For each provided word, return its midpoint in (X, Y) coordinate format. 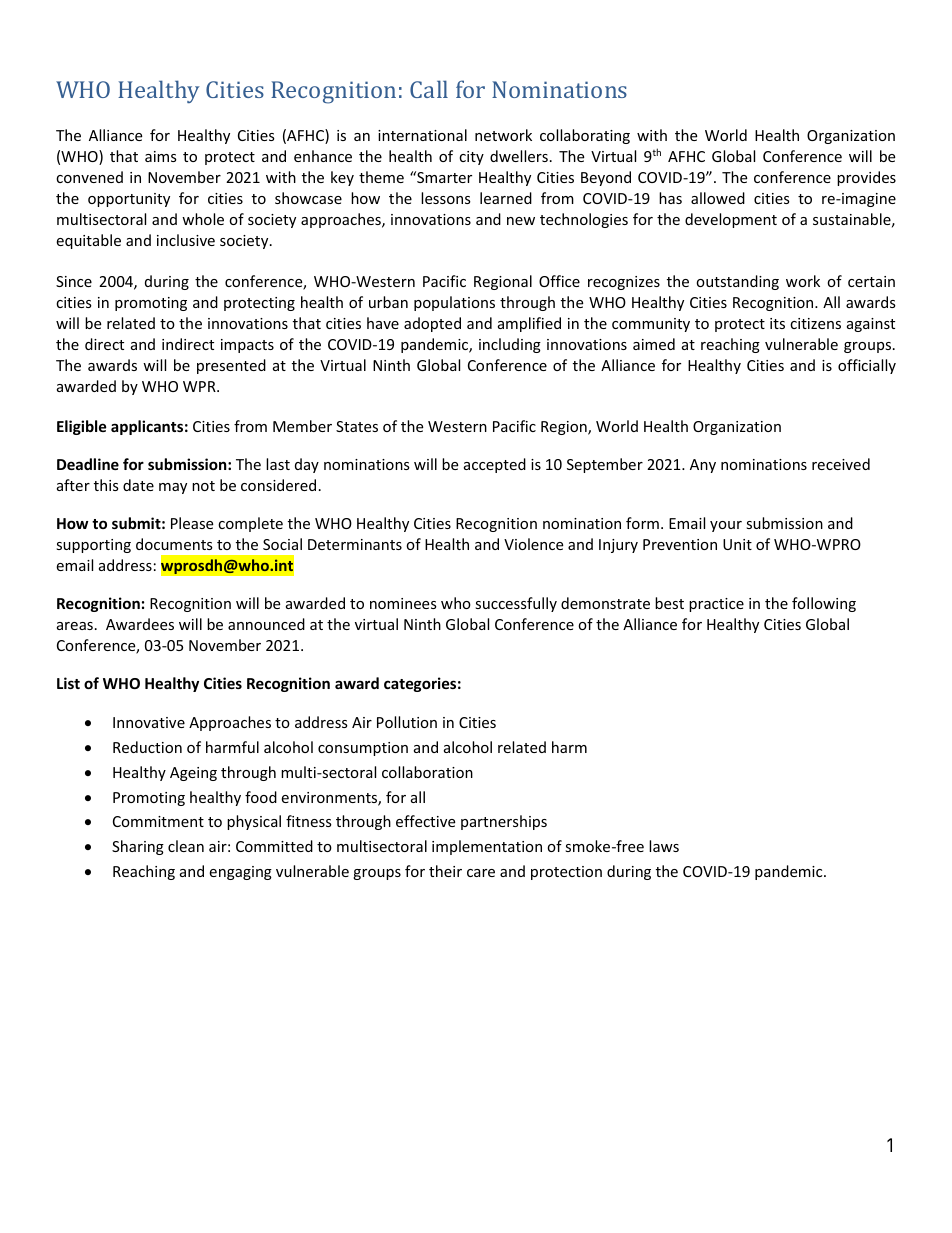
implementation (487, 847)
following (824, 604)
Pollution (407, 722)
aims (161, 156)
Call (429, 89)
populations (454, 303)
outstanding (737, 282)
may (173, 488)
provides (866, 178)
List (68, 683)
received (841, 464)
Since (74, 281)
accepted (495, 465)
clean (186, 846)
